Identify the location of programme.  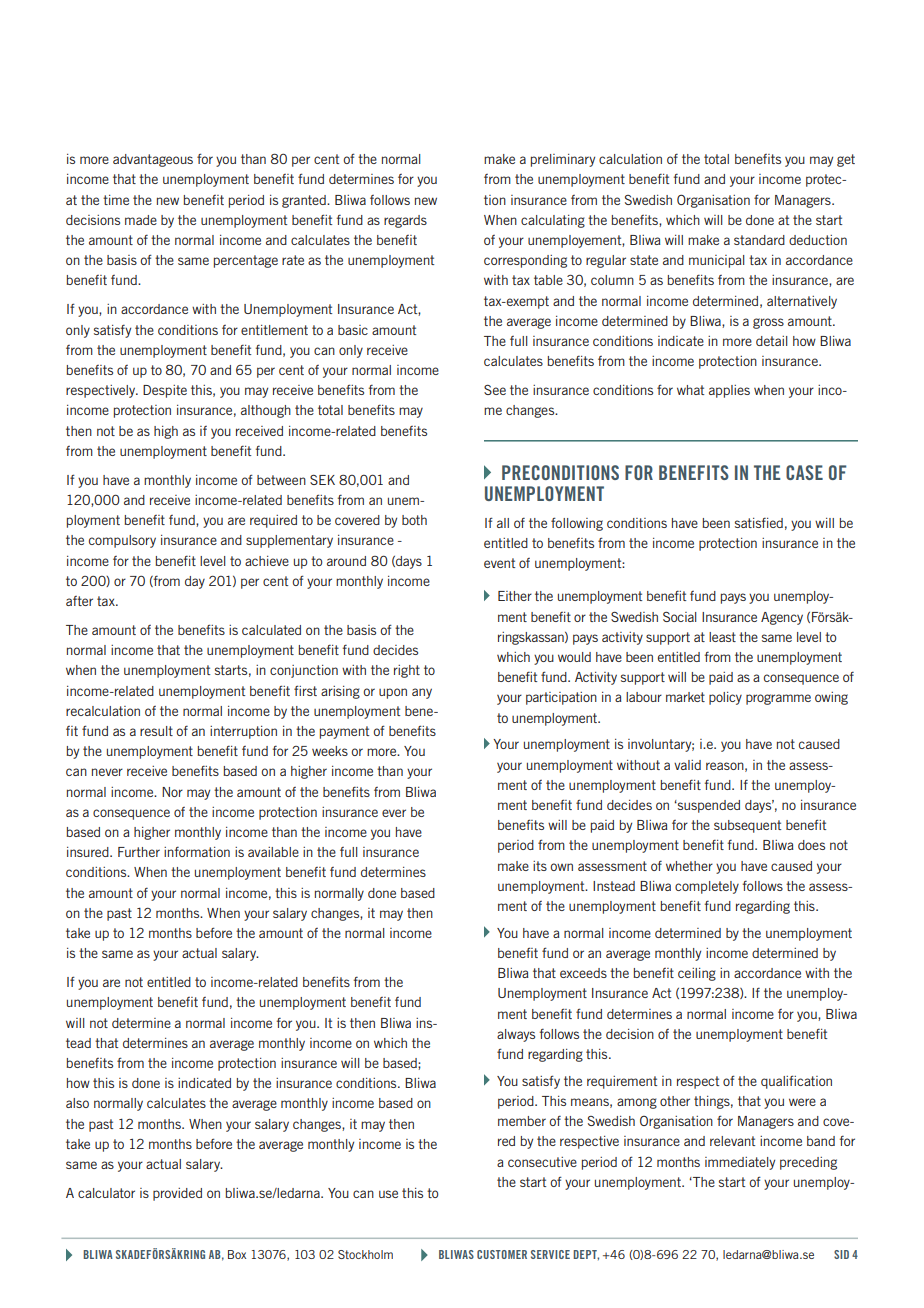
(778, 699).
